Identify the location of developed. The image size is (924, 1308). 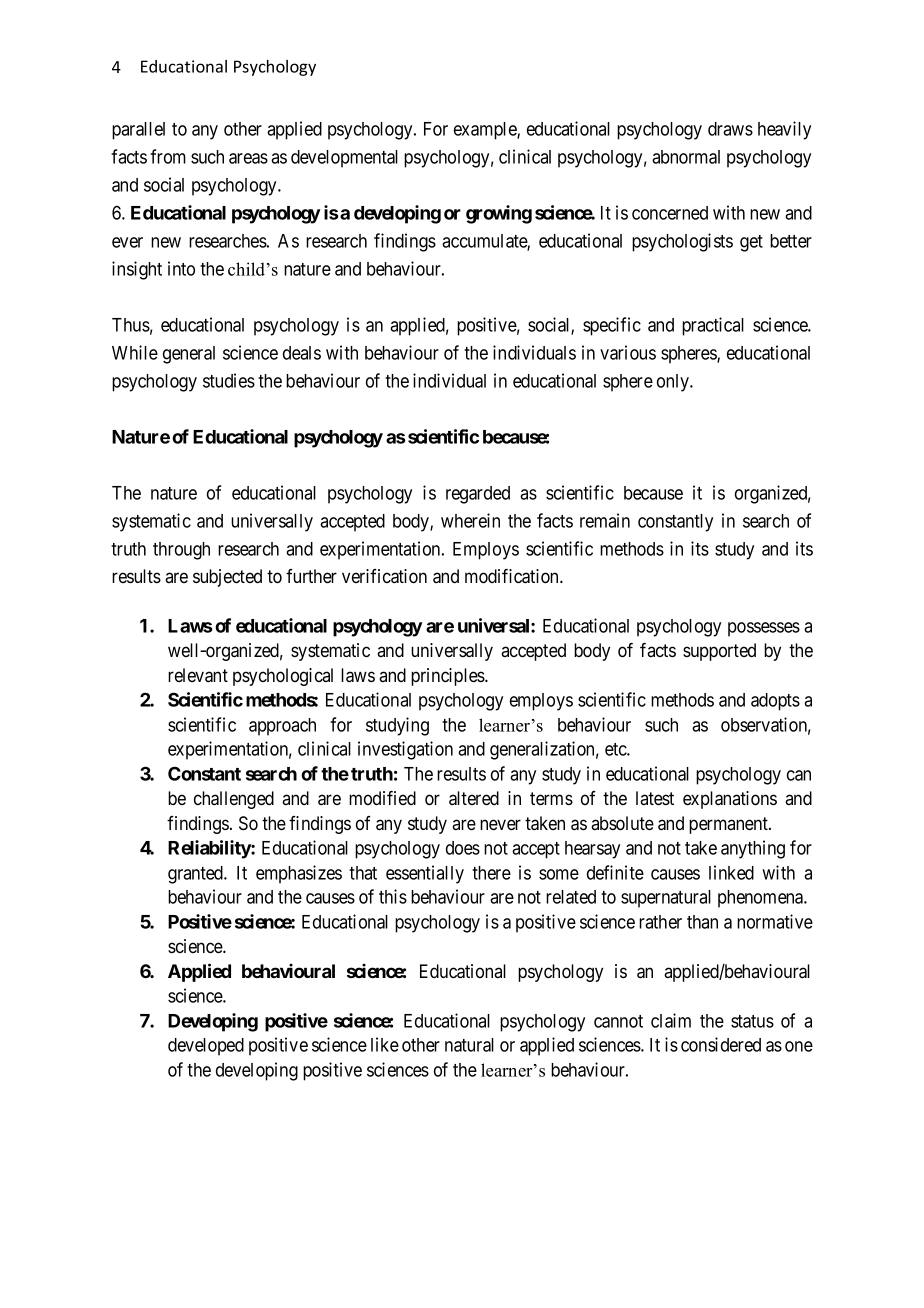
(206, 1047).
